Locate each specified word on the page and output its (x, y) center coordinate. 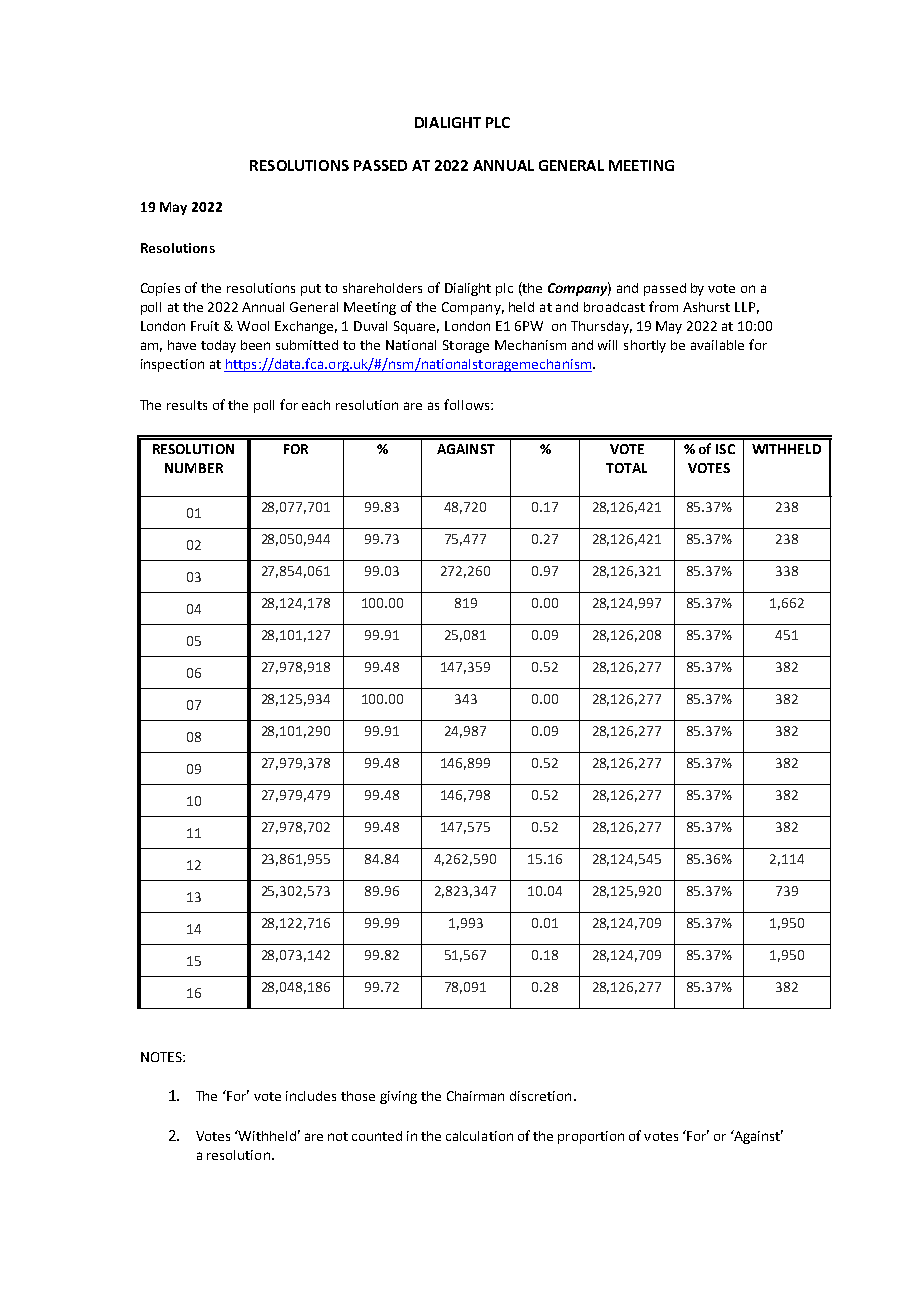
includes (311, 1096)
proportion (591, 1137)
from (663, 306)
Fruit (205, 326)
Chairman (475, 1096)
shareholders (382, 288)
